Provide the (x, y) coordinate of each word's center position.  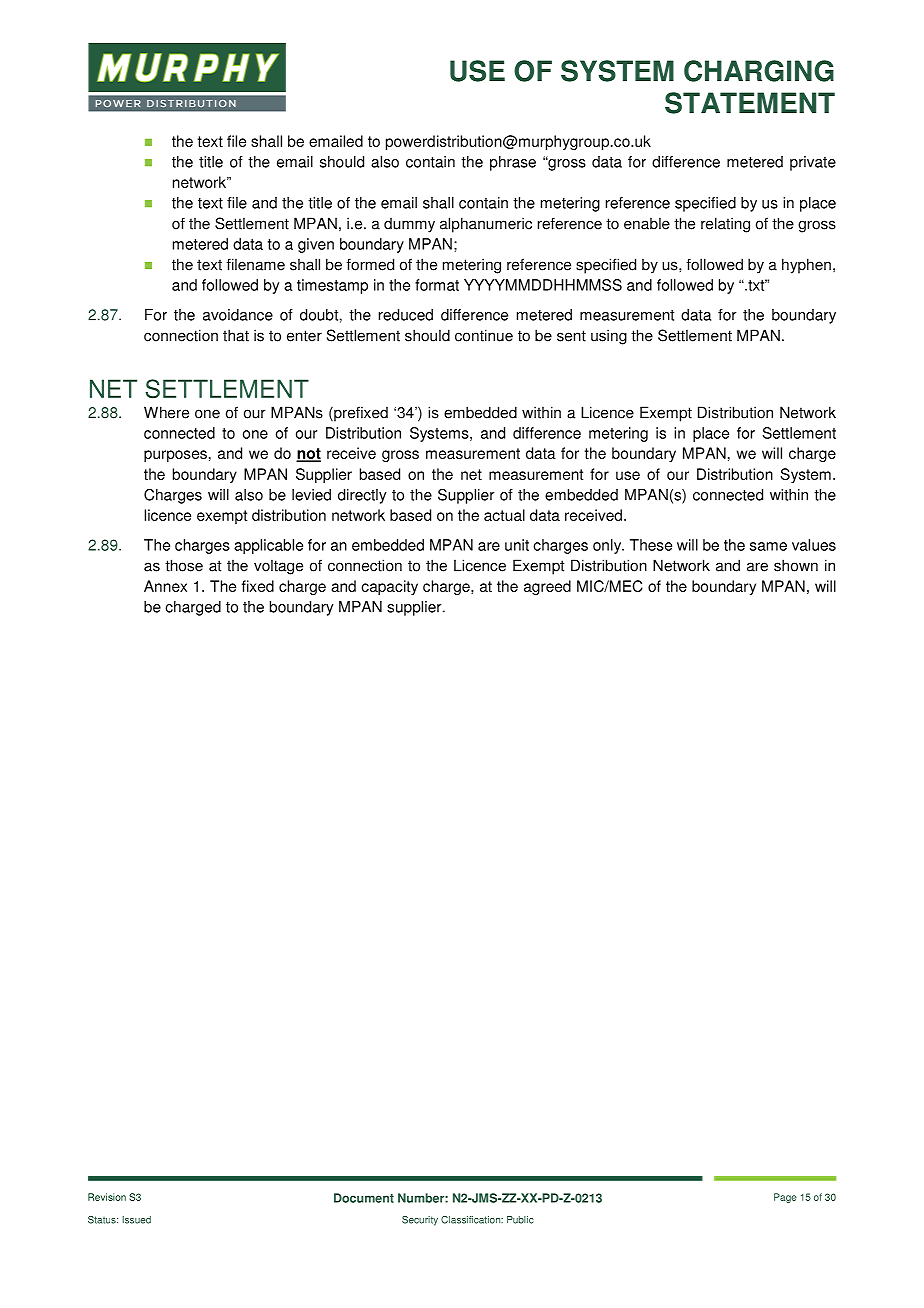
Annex (165, 586)
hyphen (806, 266)
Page (785, 1198)
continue (484, 335)
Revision (107, 1197)
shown (796, 565)
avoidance (238, 315)
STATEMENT (750, 103)
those (184, 565)
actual (504, 515)
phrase (513, 163)
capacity (389, 587)
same (768, 546)
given (316, 245)
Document (364, 1198)
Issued (137, 1220)
